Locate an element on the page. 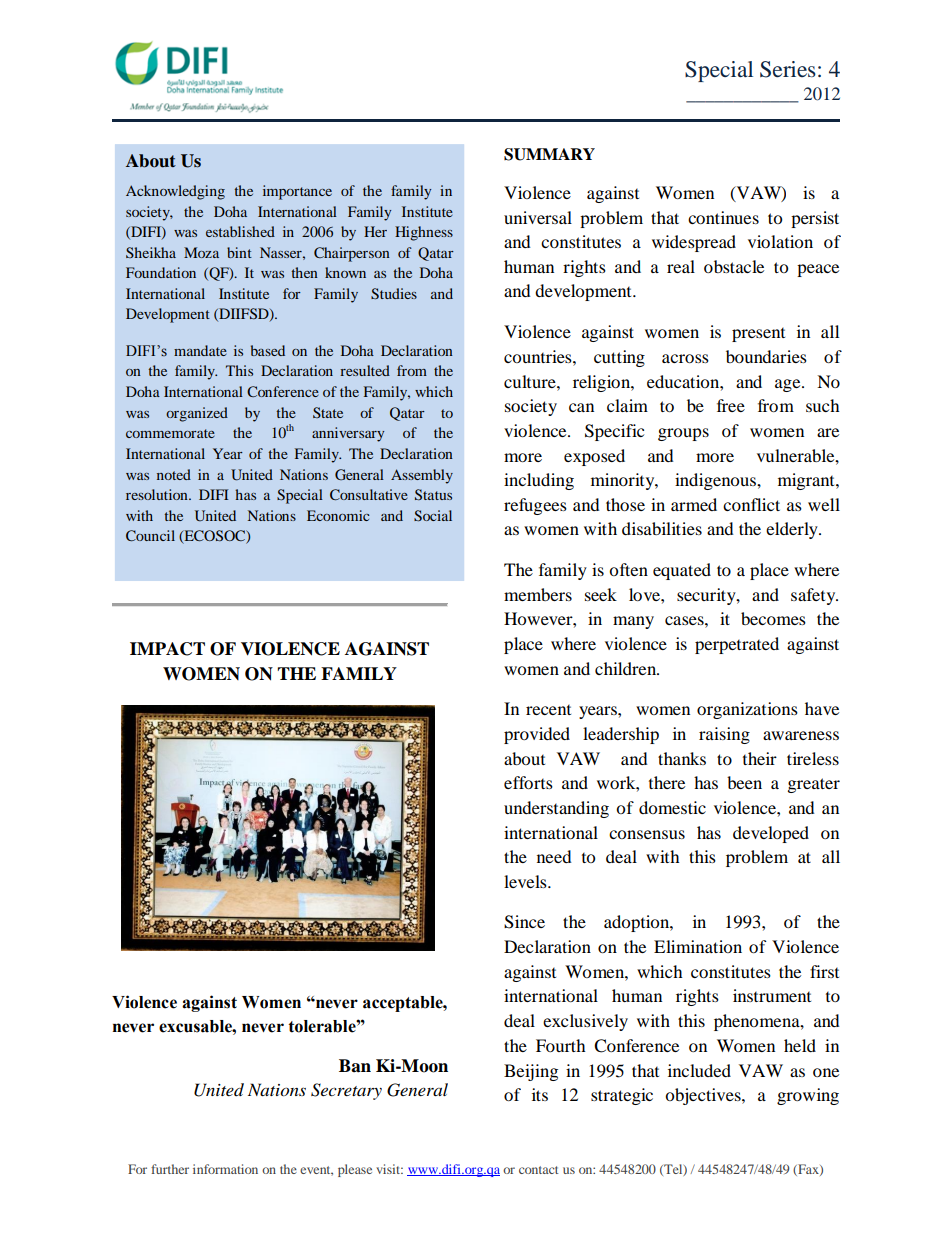  IMPACT is located at coordinates (167, 649).
